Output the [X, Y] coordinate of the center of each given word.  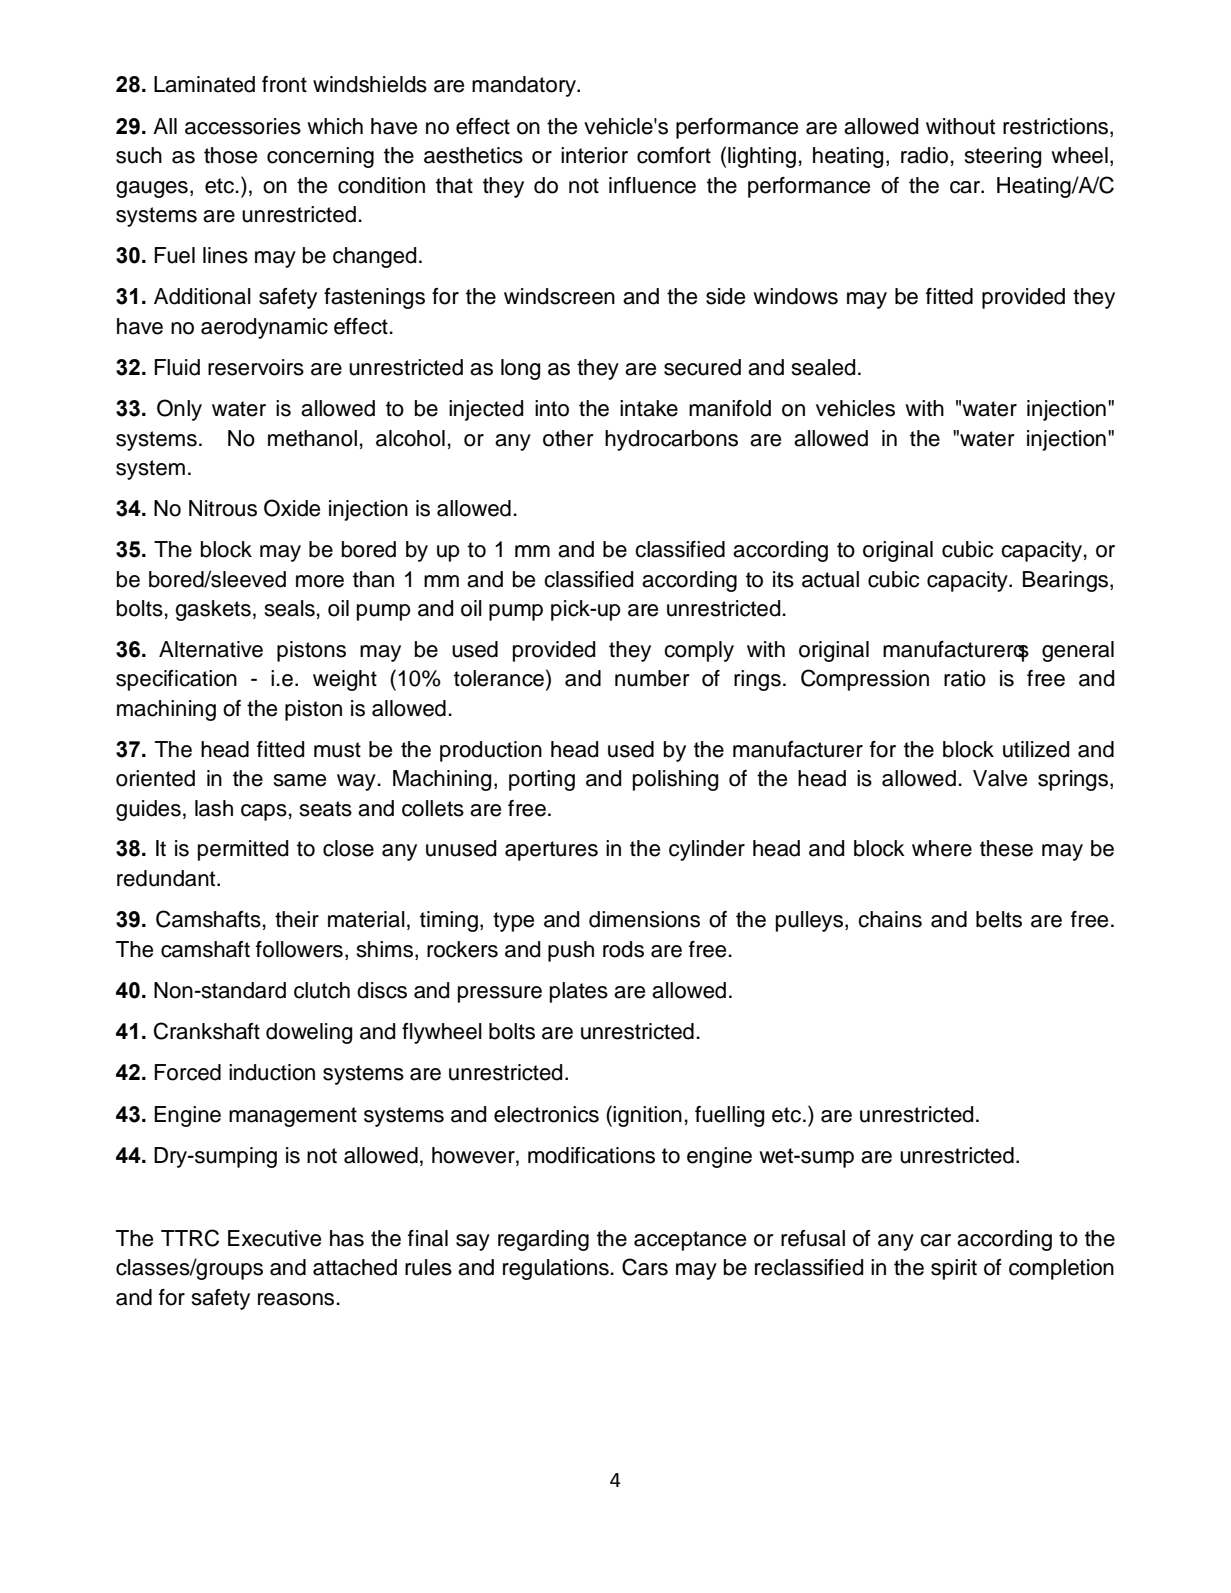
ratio [965, 678]
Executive [274, 1238]
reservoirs [256, 367]
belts [999, 919]
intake [649, 408]
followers [299, 949]
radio [924, 155]
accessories [243, 126]
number [652, 678]
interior [594, 155]
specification [176, 680]
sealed [823, 367]
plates [579, 992]
